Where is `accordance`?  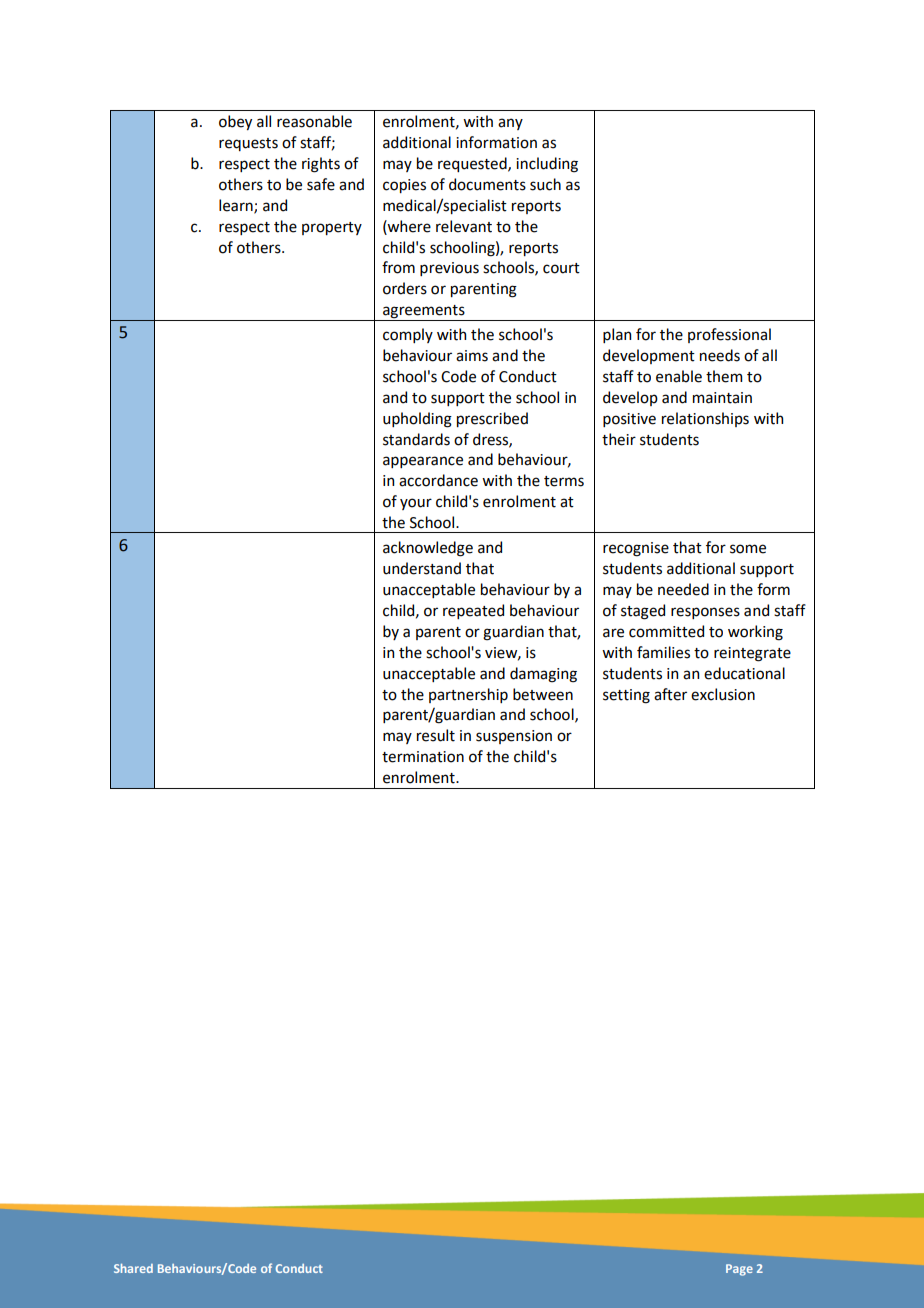 accordance is located at coordinates (438, 480).
